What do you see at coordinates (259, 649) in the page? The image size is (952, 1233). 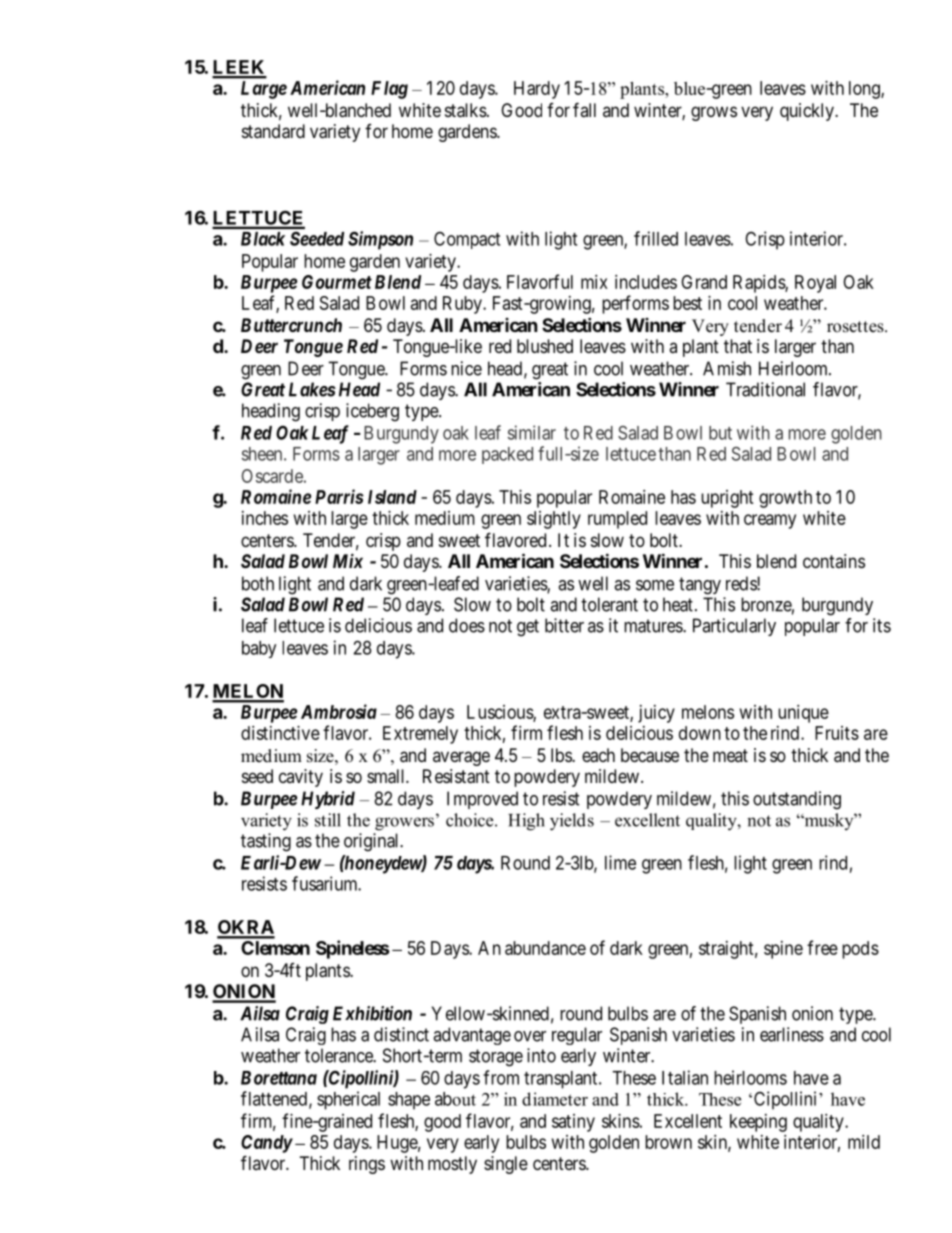 I see `baby` at bounding box center [259, 649].
